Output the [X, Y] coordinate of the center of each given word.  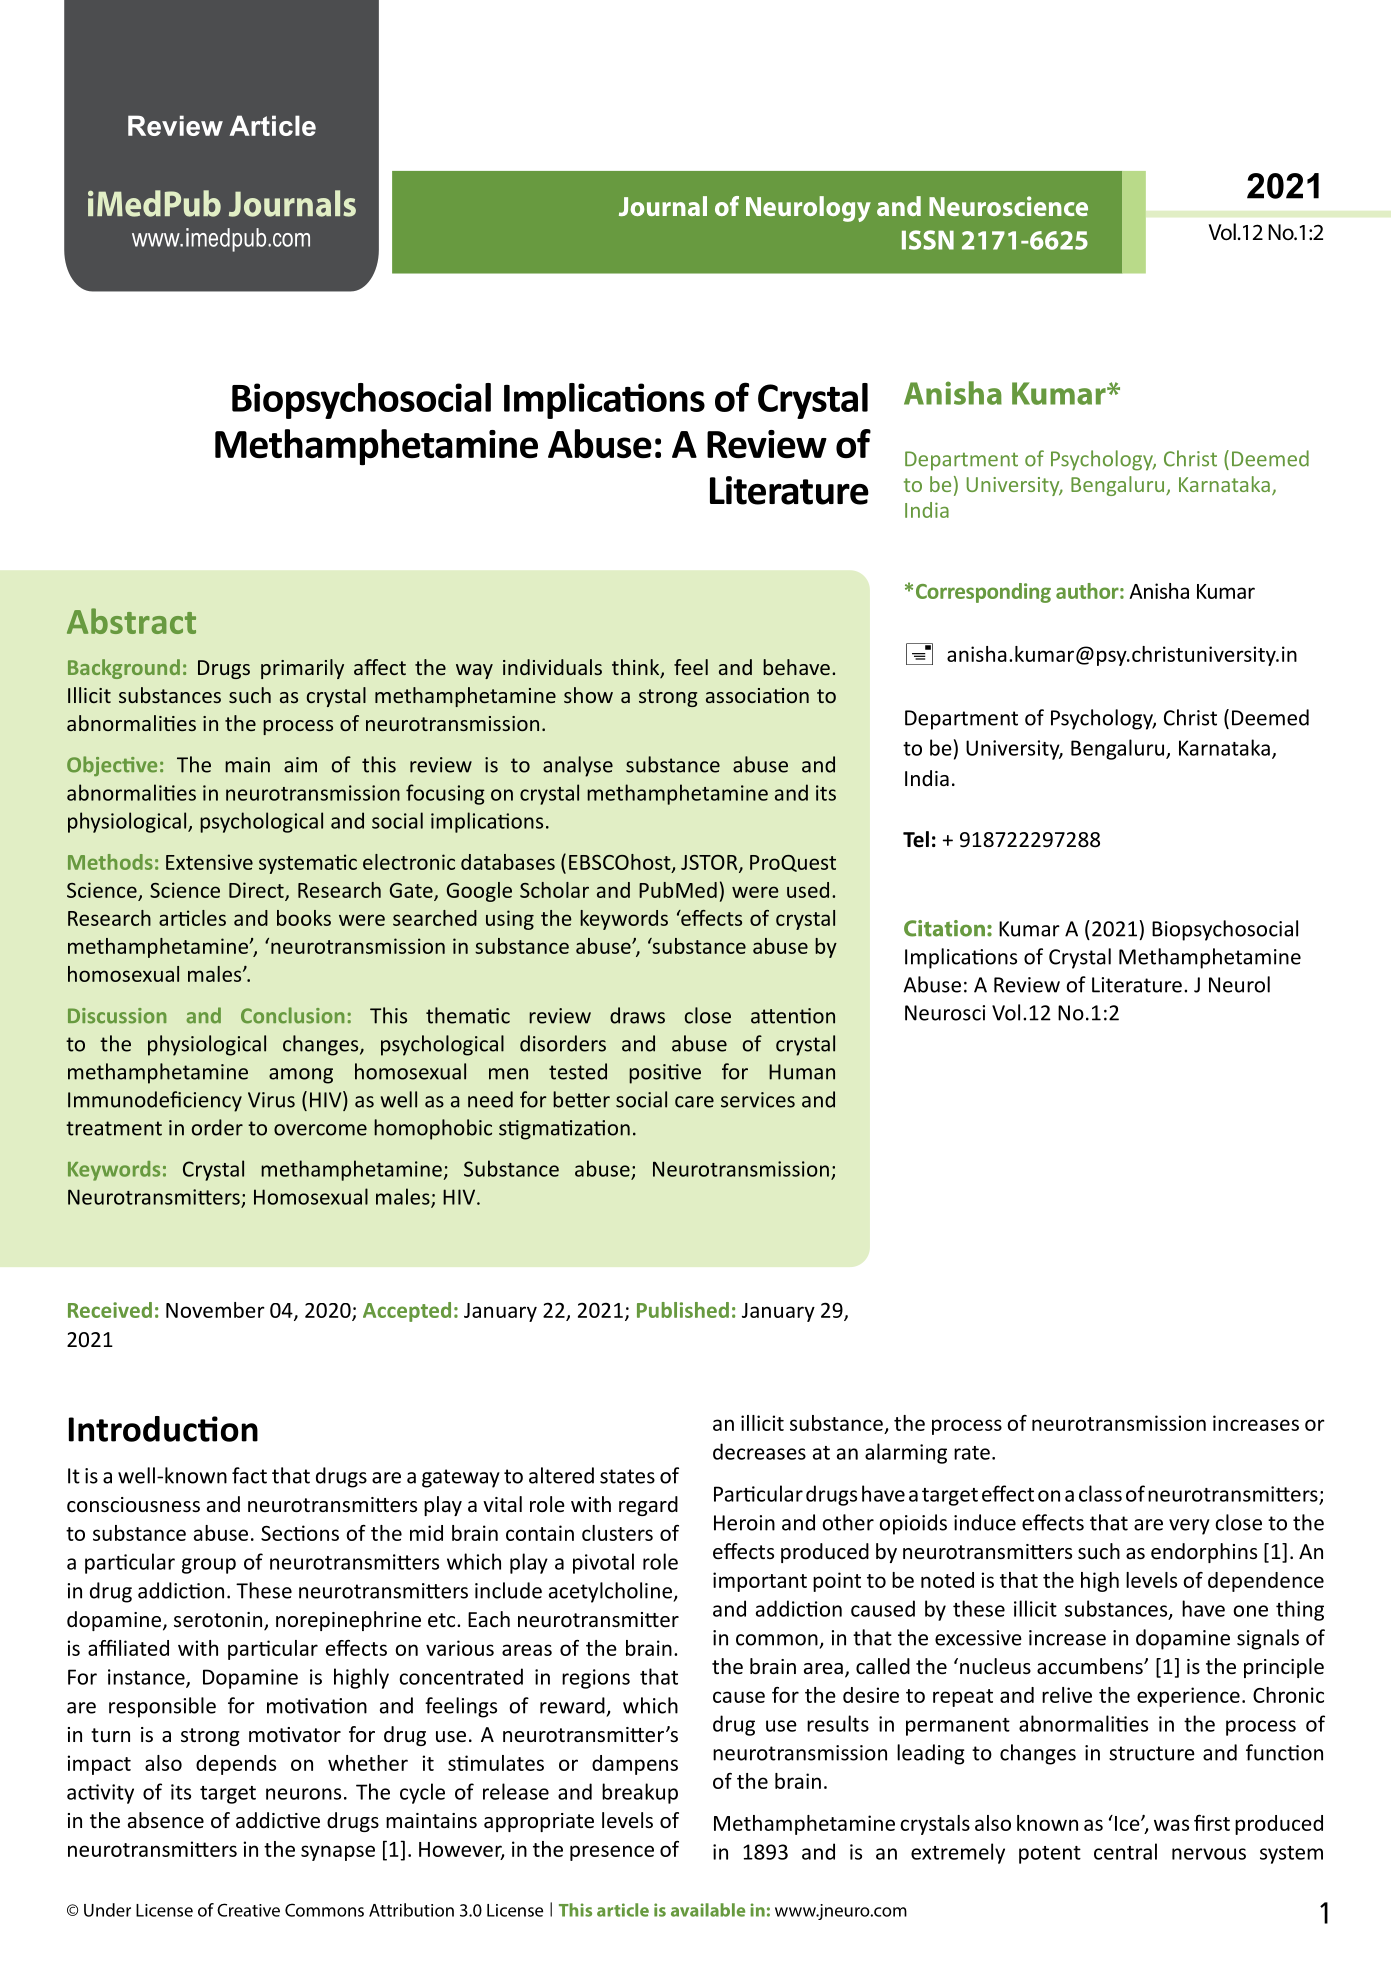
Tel [916, 839]
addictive [278, 1820]
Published [683, 1310]
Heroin [744, 1523]
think [637, 668]
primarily [302, 669]
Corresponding [983, 593]
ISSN [928, 240]
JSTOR [710, 863]
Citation [944, 928]
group [209, 1566]
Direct [257, 891]
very [1189, 1527]
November [215, 1310]
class [1100, 1493]
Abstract [131, 621]
